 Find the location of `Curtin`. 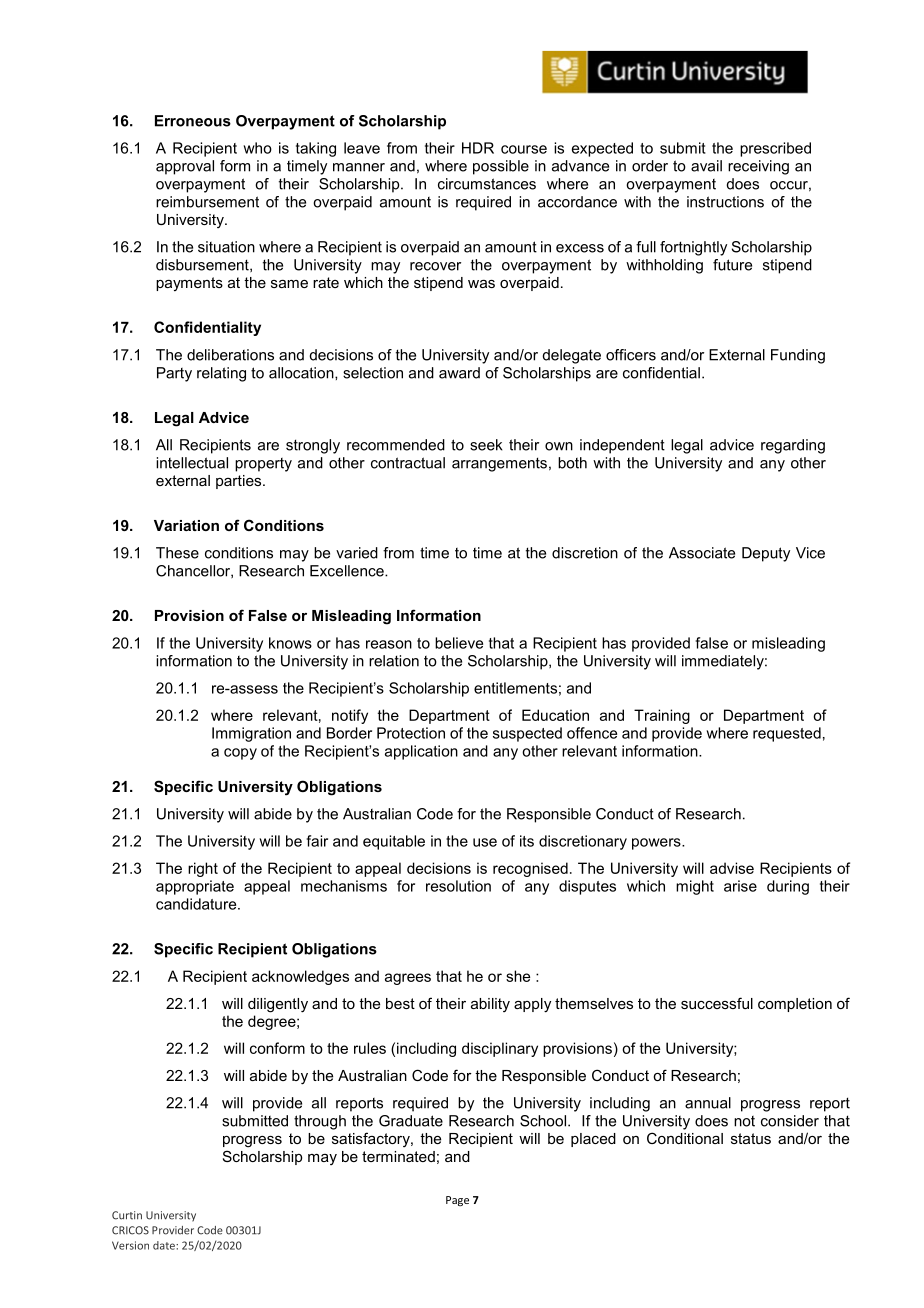

Curtin is located at coordinates (127, 1215).
